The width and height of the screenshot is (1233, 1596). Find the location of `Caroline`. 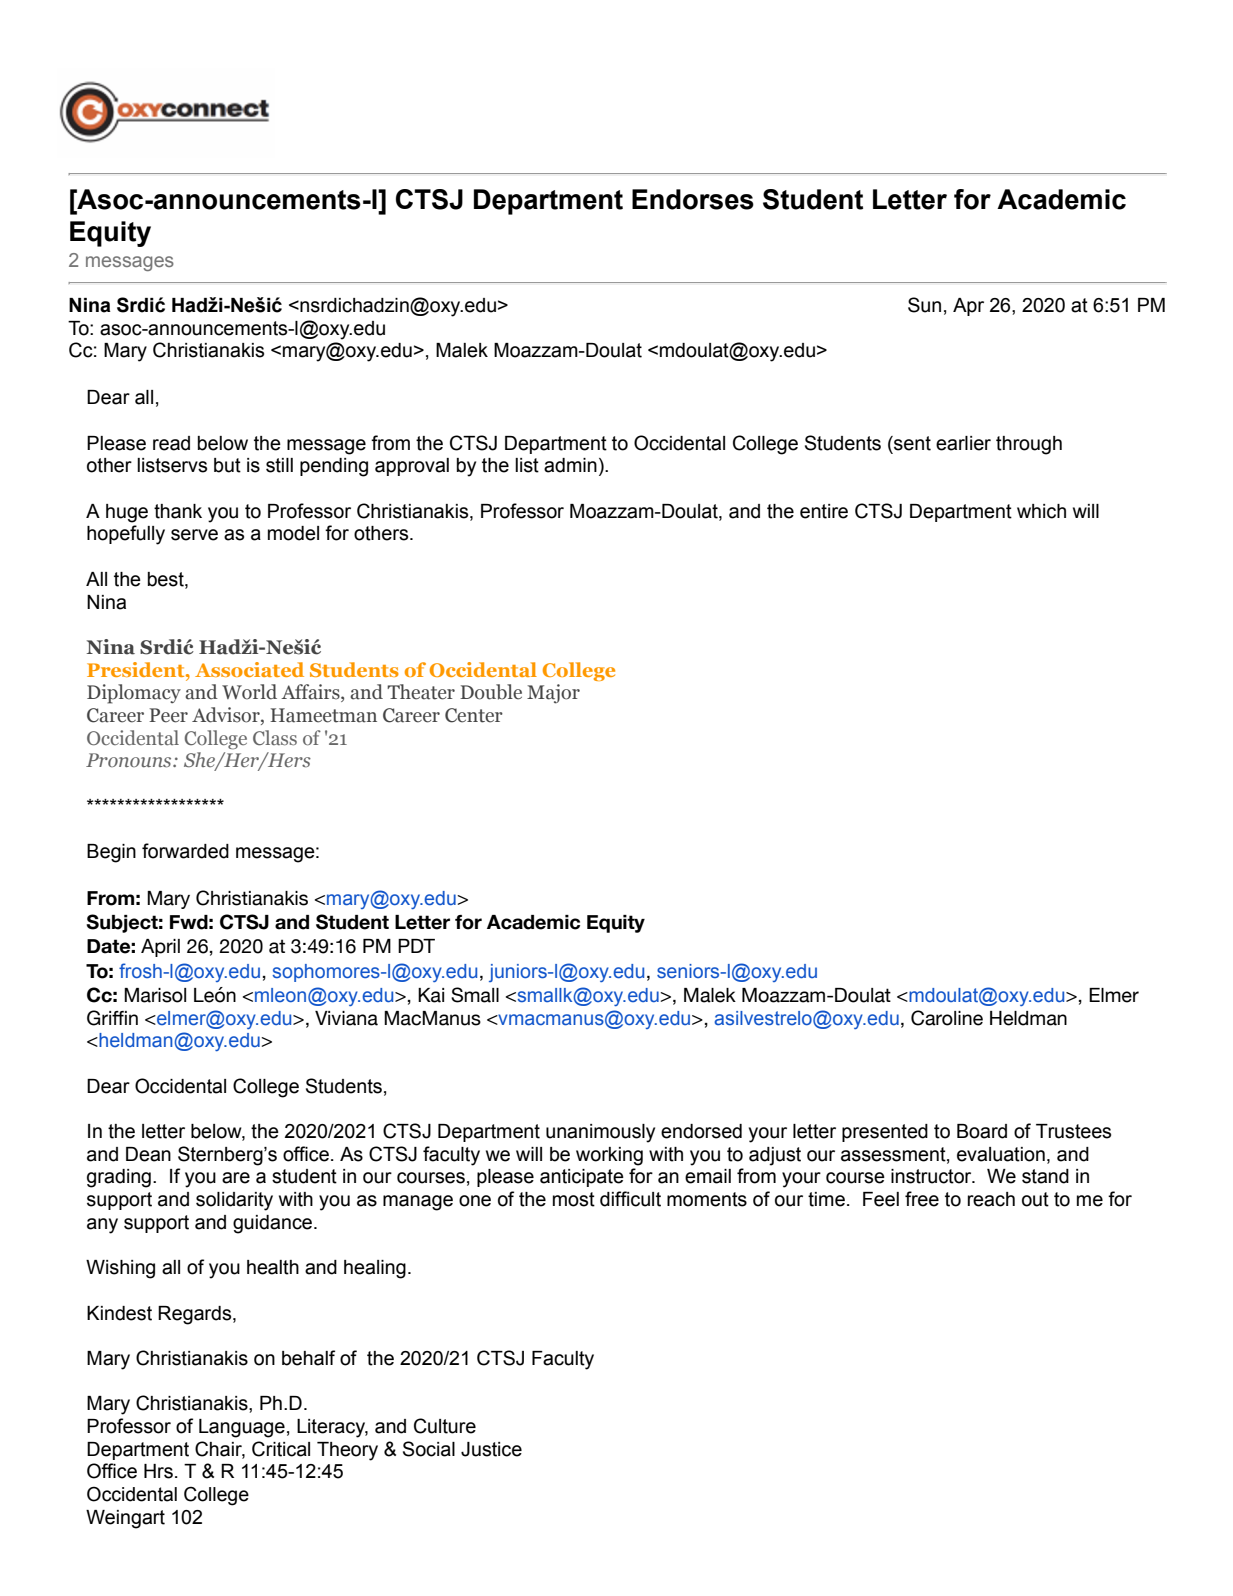

Caroline is located at coordinates (947, 1018).
